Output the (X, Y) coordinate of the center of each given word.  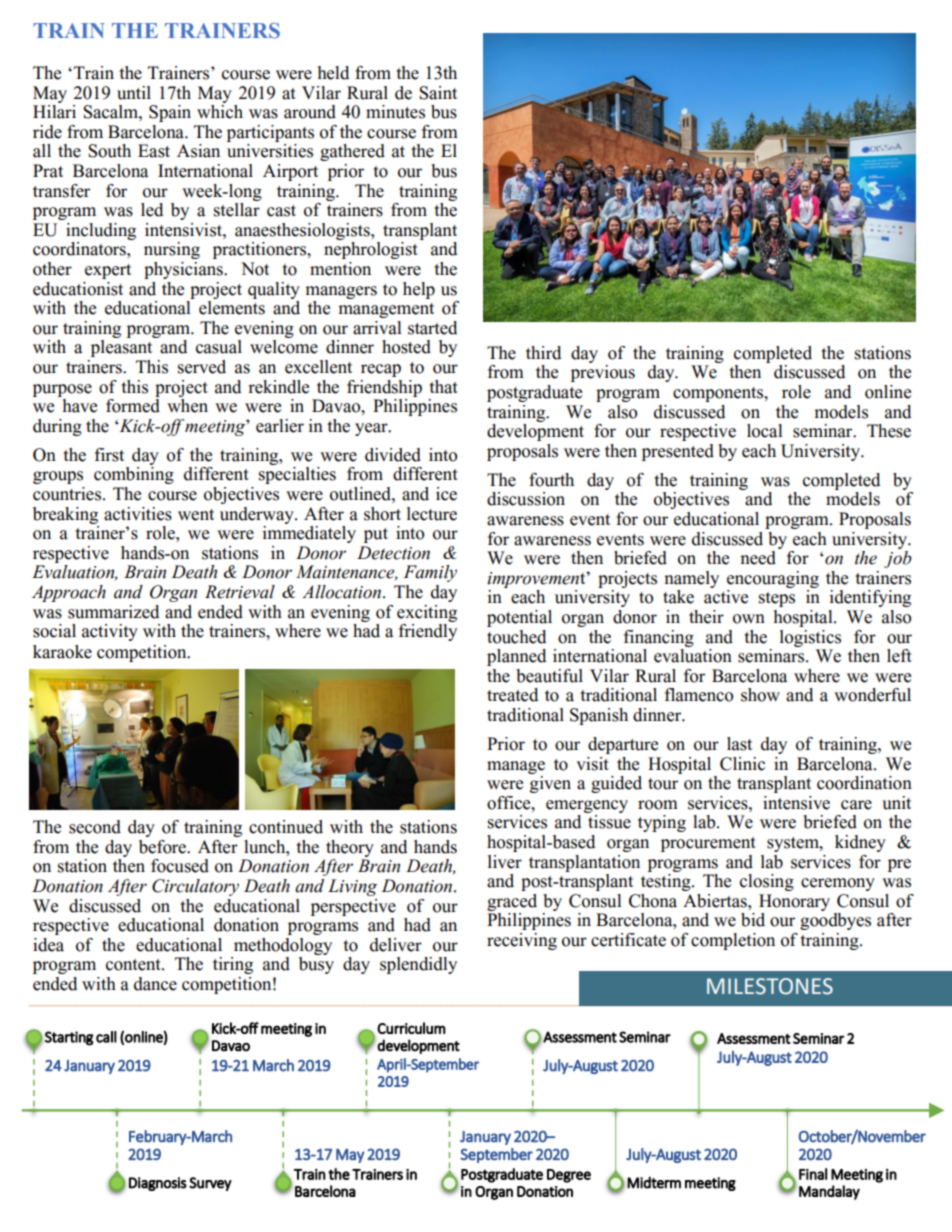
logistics (810, 638)
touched (516, 637)
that (443, 387)
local (765, 431)
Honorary (794, 902)
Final (813, 1174)
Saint (438, 93)
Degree (569, 1176)
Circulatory (195, 887)
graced (512, 902)
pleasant (121, 348)
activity (110, 632)
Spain (170, 113)
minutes (395, 112)
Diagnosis (158, 1184)
